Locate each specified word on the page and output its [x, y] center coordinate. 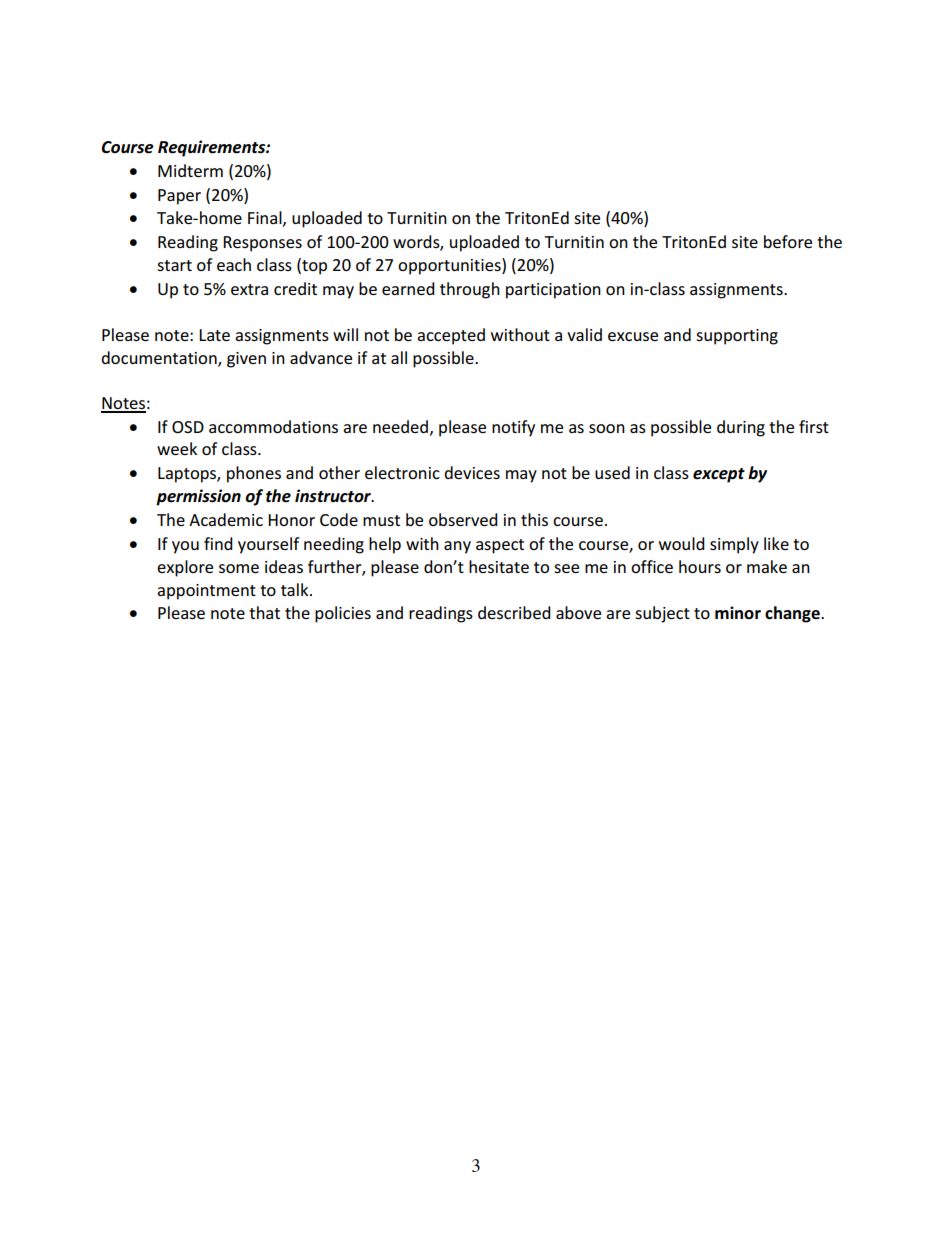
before [788, 241]
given [246, 360]
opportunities [450, 266]
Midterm [190, 170]
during [741, 428]
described [514, 612]
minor [738, 613]
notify [513, 428]
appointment [206, 592]
